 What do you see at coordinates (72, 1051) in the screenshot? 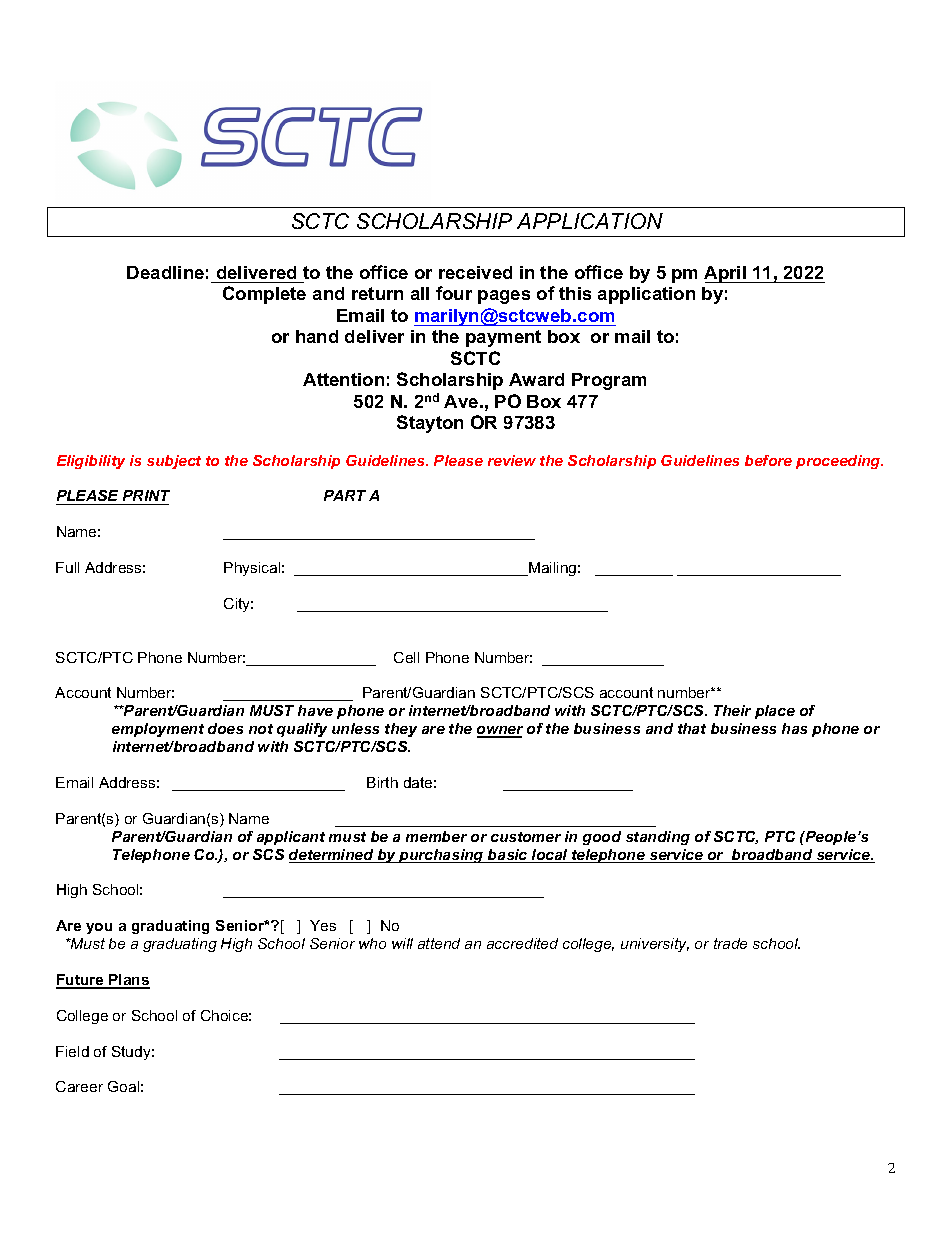
I see `Field` at bounding box center [72, 1051].
